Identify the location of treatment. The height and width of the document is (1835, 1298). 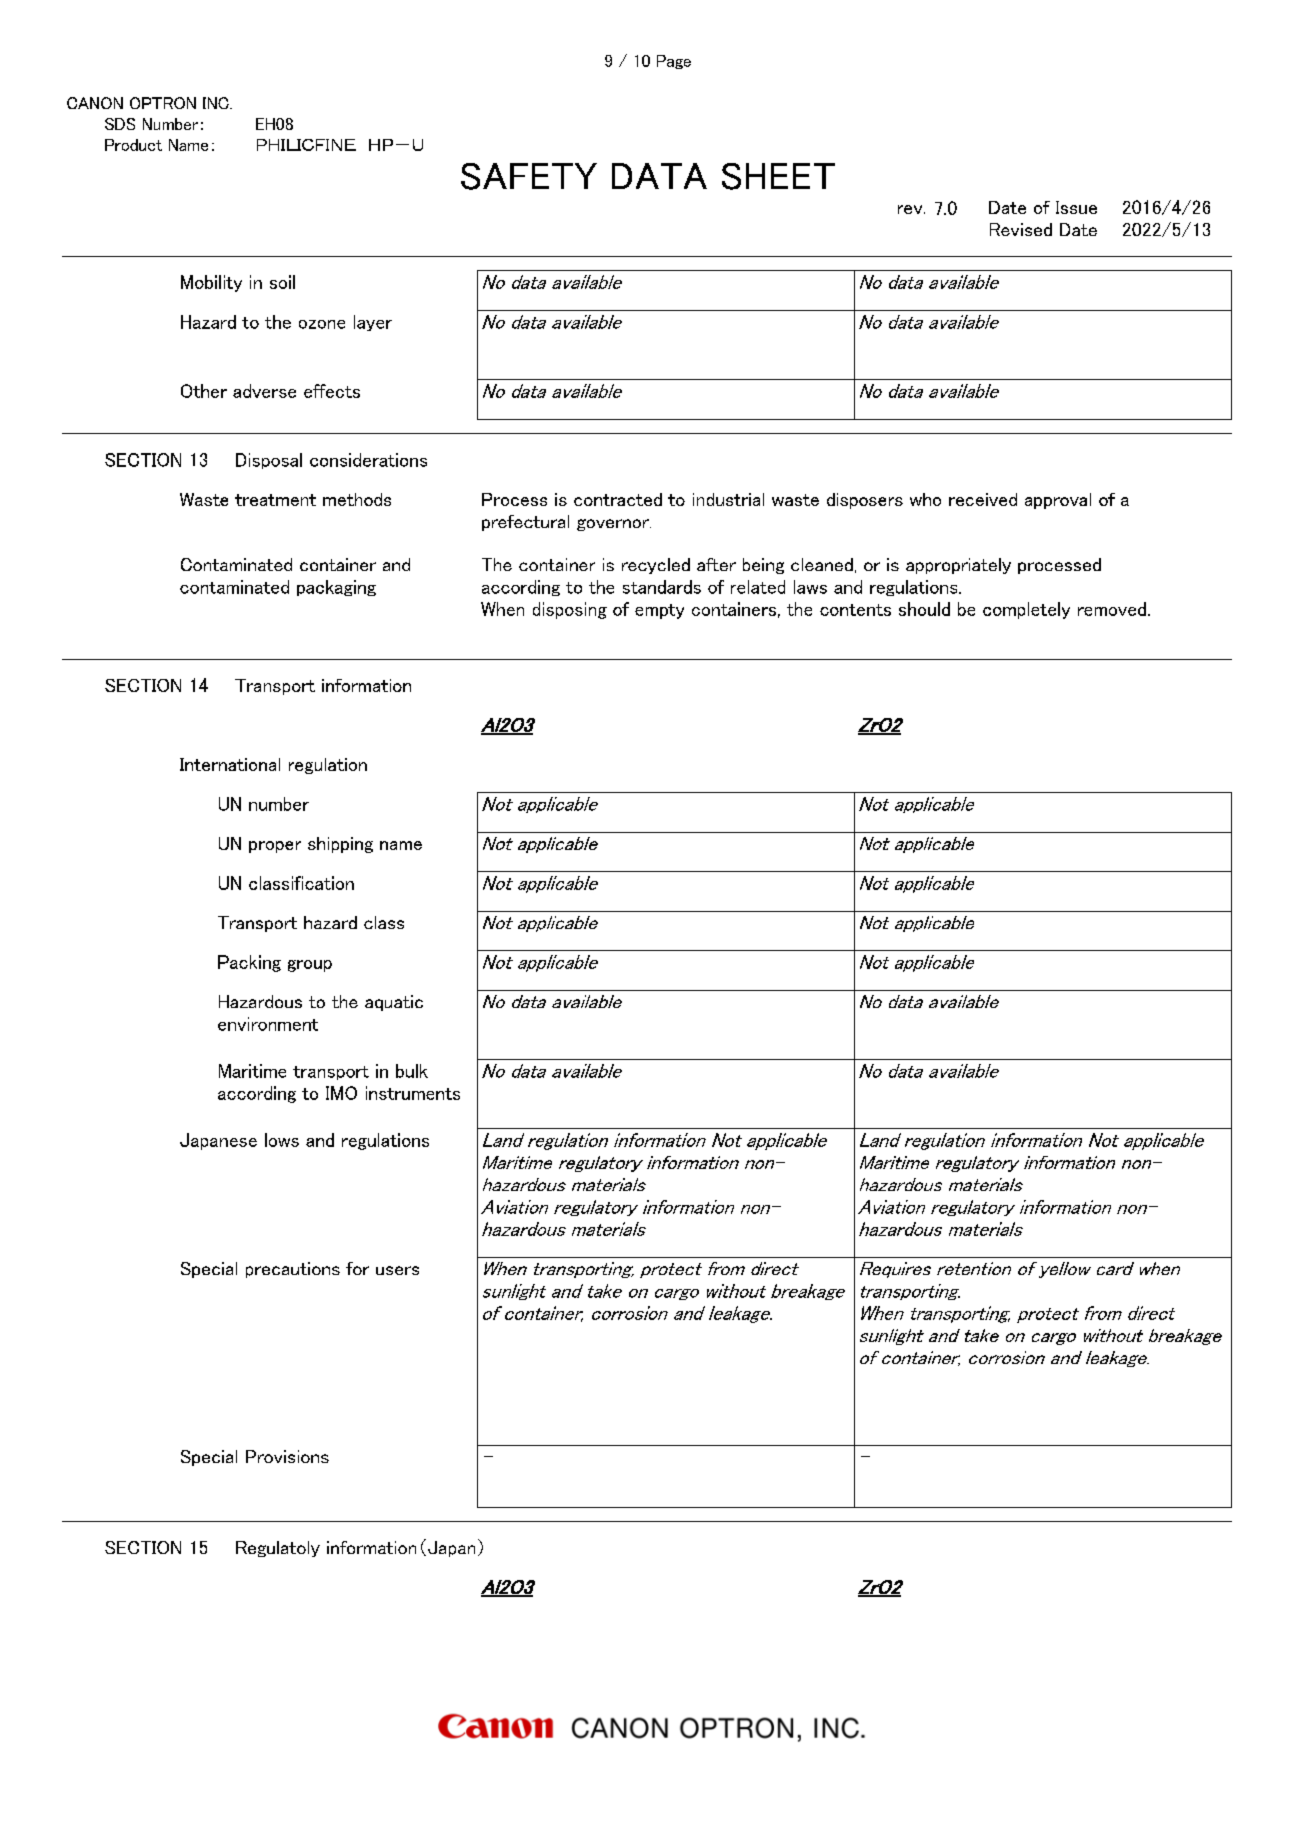
(275, 500).
